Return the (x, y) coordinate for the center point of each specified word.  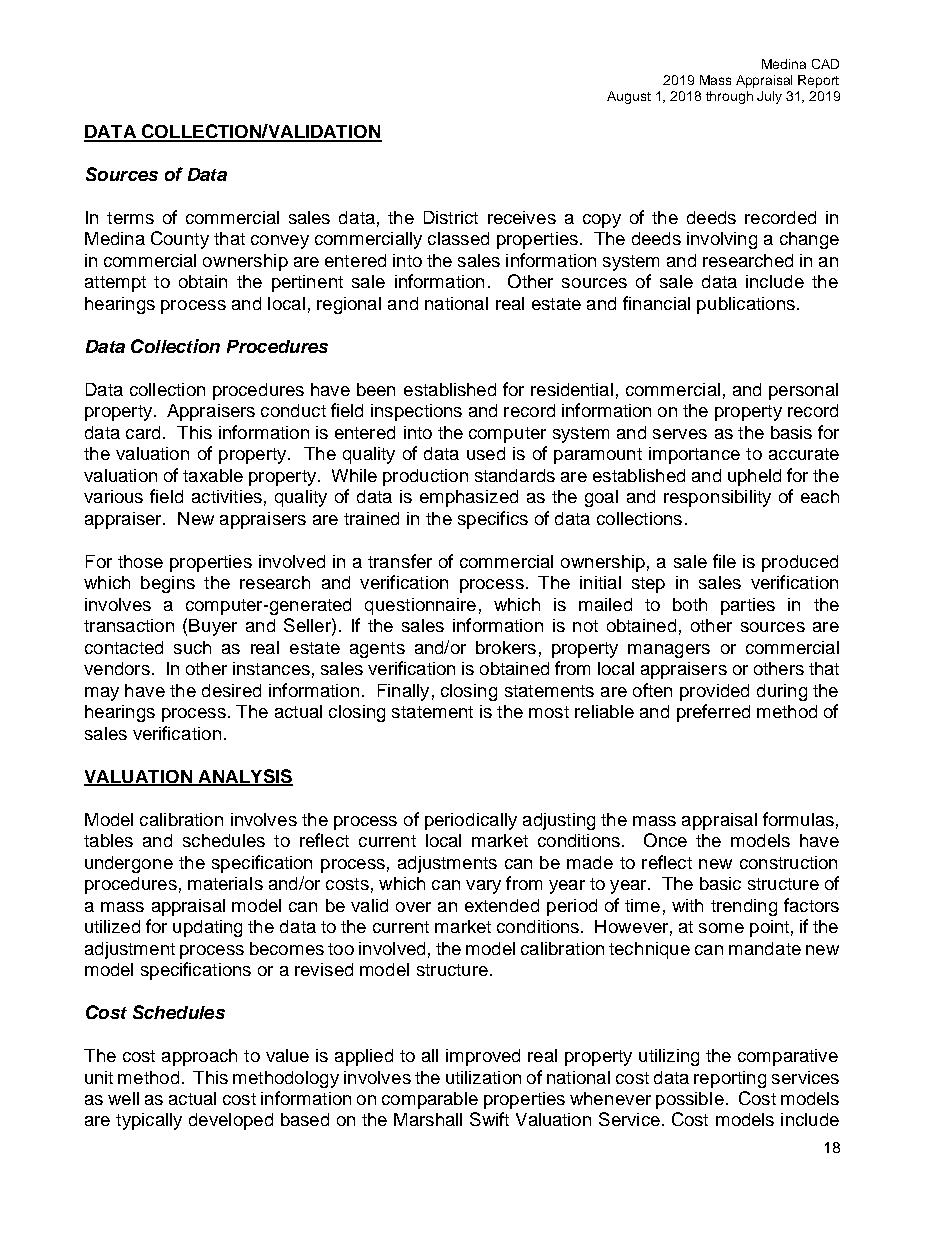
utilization (483, 1077)
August (629, 97)
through (729, 97)
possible (690, 1100)
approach (199, 1057)
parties (748, 606)
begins (168, 584)
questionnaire (420, 606)
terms (130, 218)
